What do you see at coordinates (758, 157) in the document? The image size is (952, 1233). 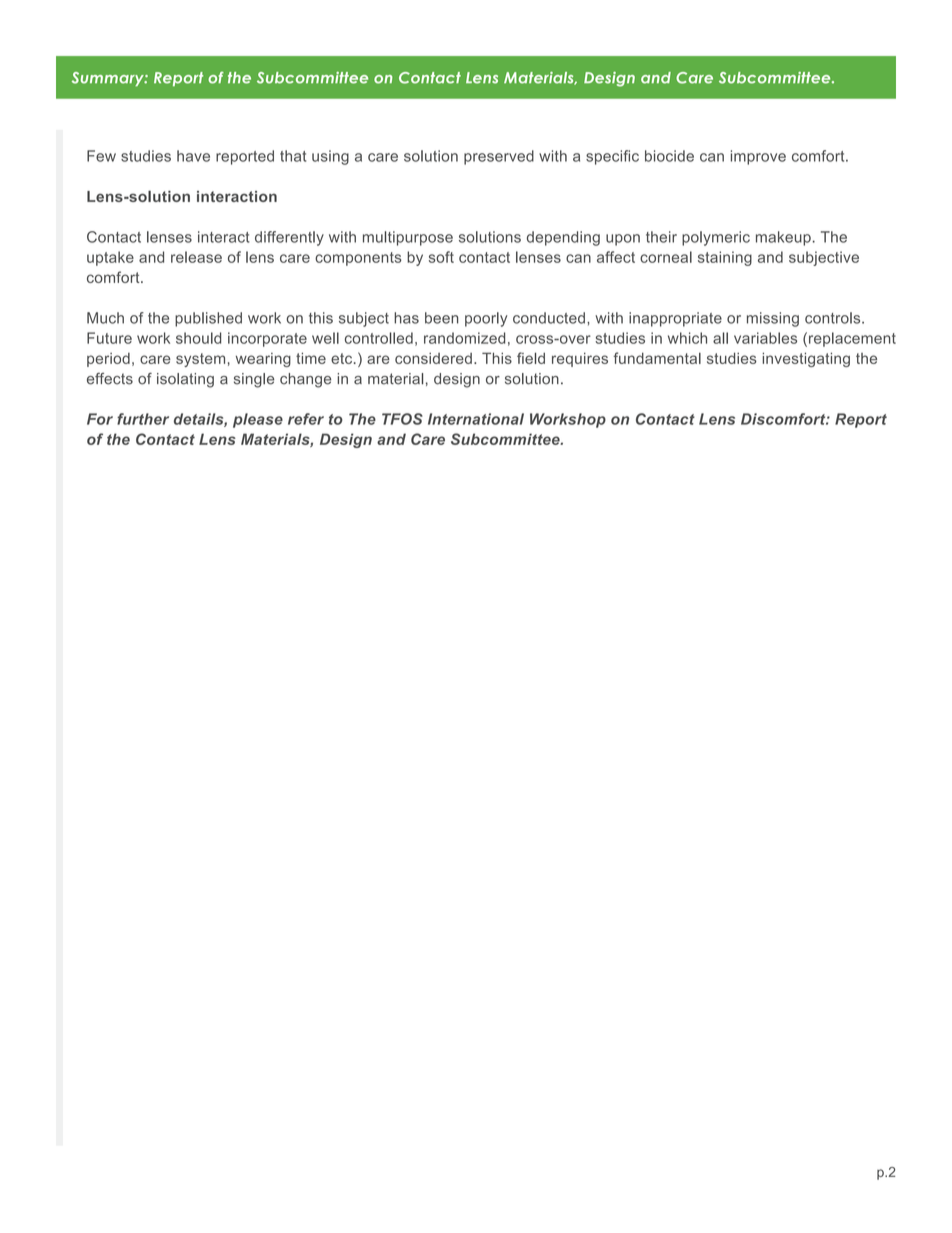 I see `improve` at bounding box center [758, 157].
